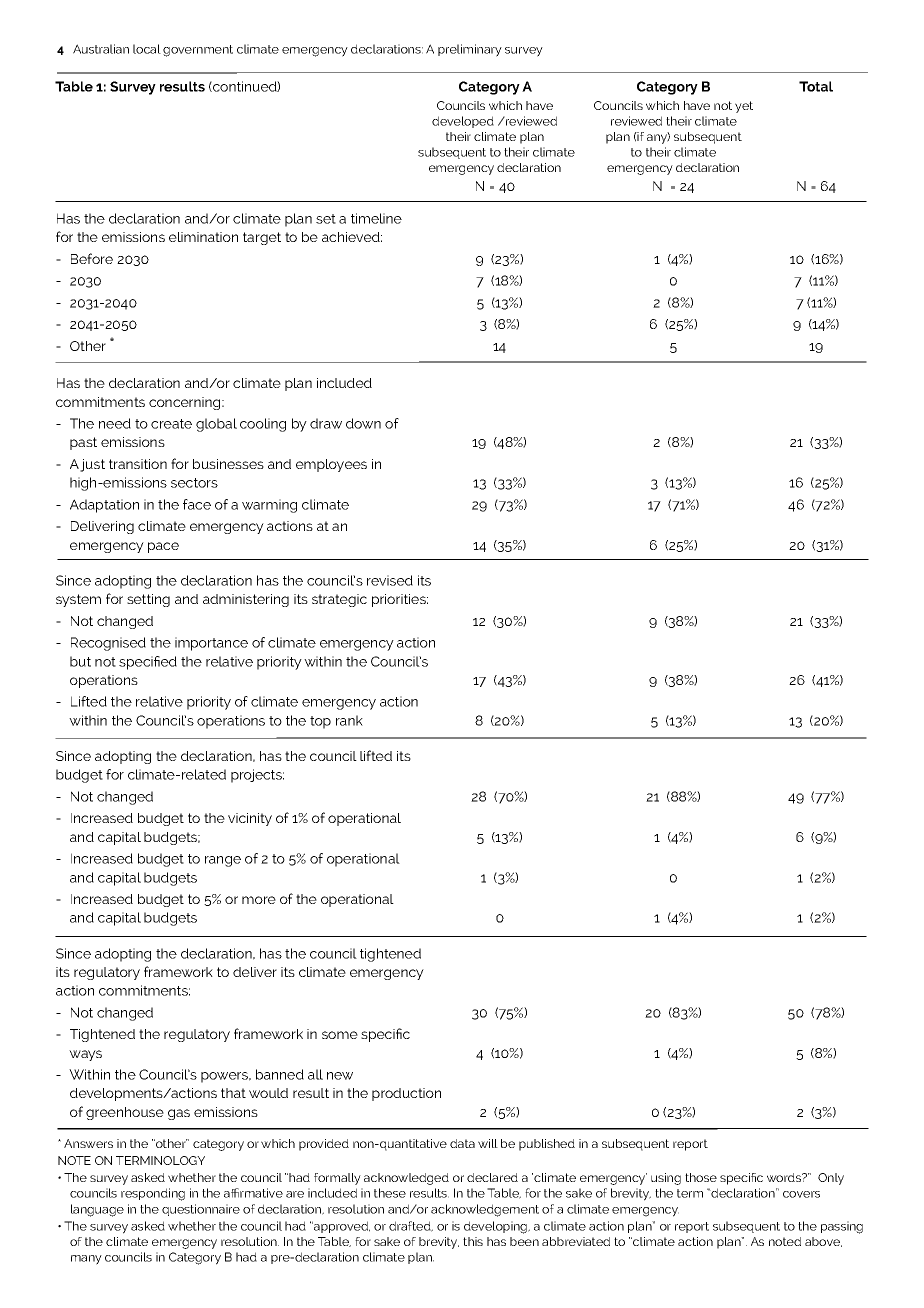 This screenshot has width=924, height=1308. I want to click on covers, so click(801, 1194).
